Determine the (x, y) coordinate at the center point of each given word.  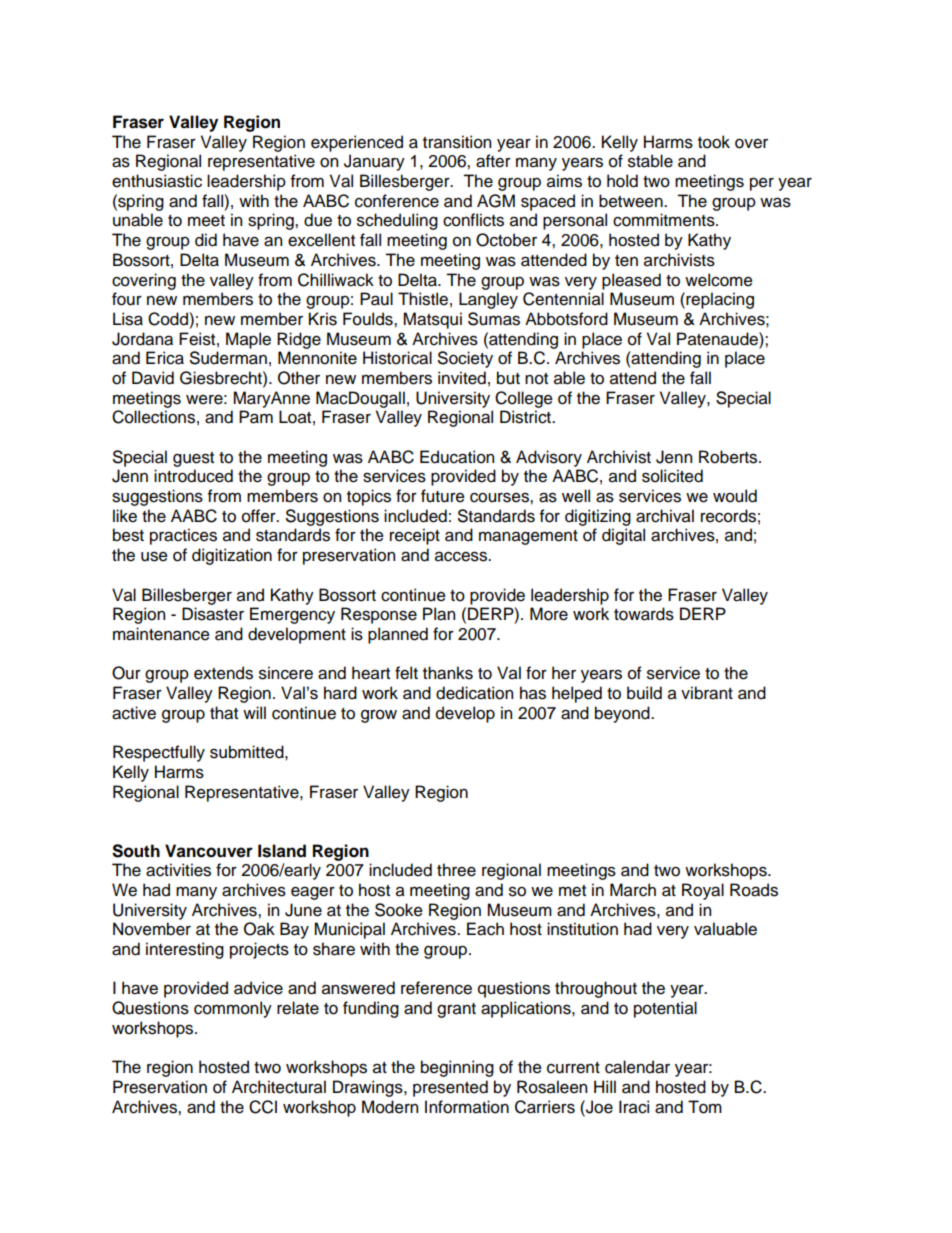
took (714, 142)
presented (450, 1088)
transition (457, 142)
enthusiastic (157, 181)
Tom (705, 1107)
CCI (263, 1107)
